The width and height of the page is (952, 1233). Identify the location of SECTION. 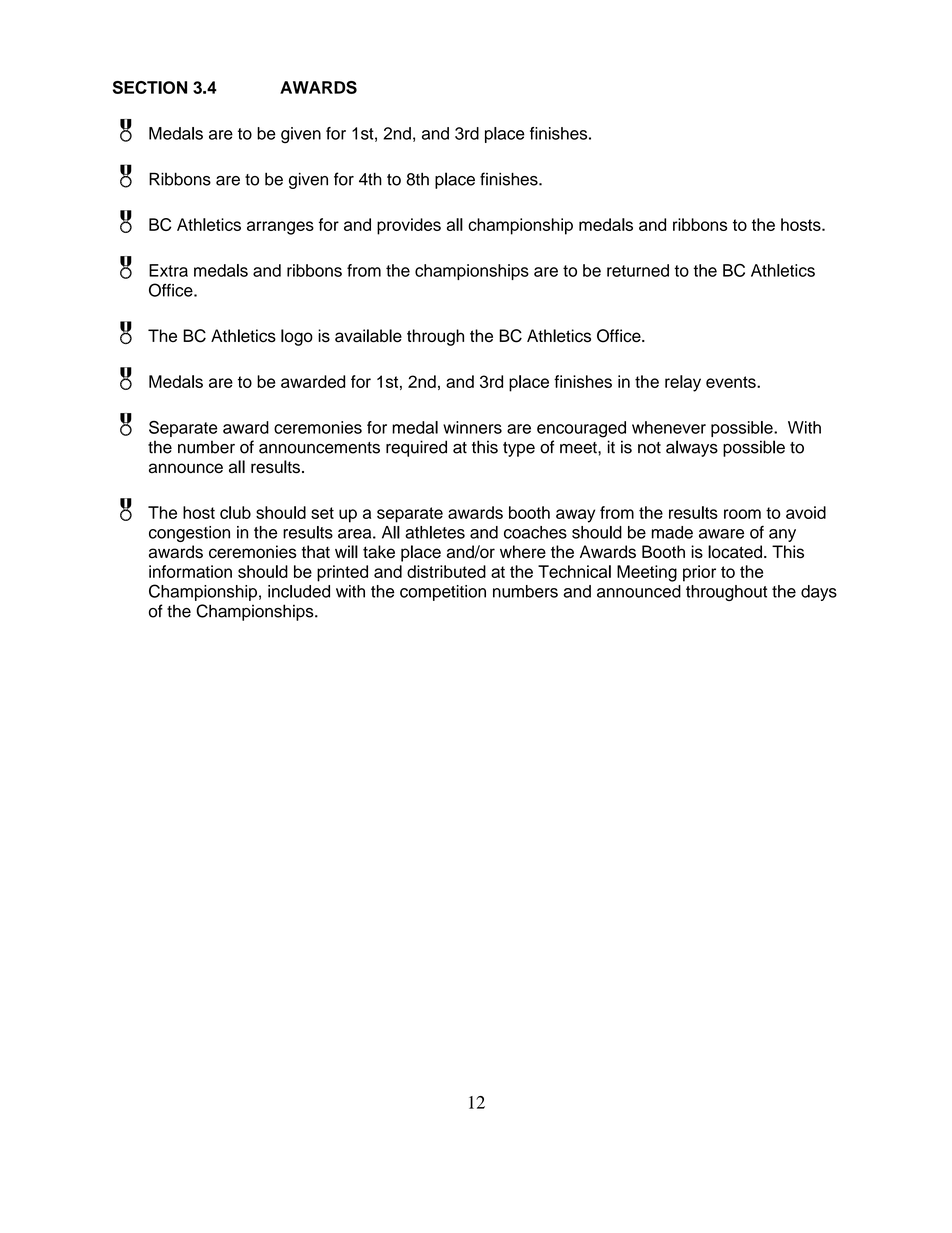
(150, 87).
